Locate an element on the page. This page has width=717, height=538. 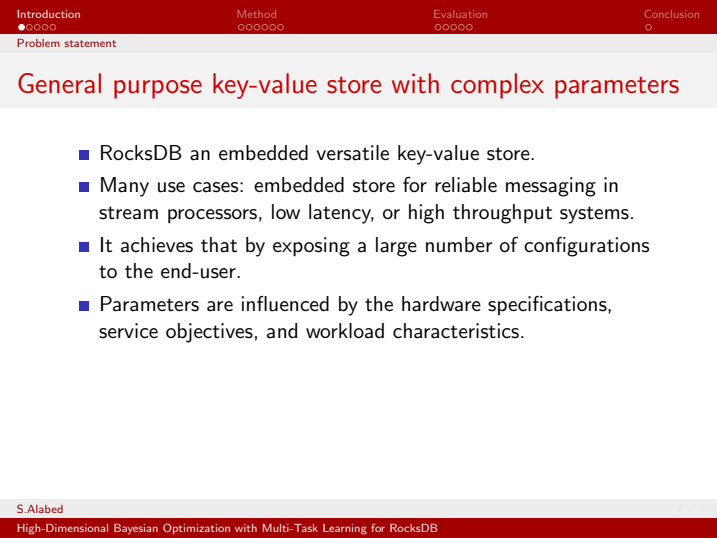
messaging is located at coordinates (551, 187).
